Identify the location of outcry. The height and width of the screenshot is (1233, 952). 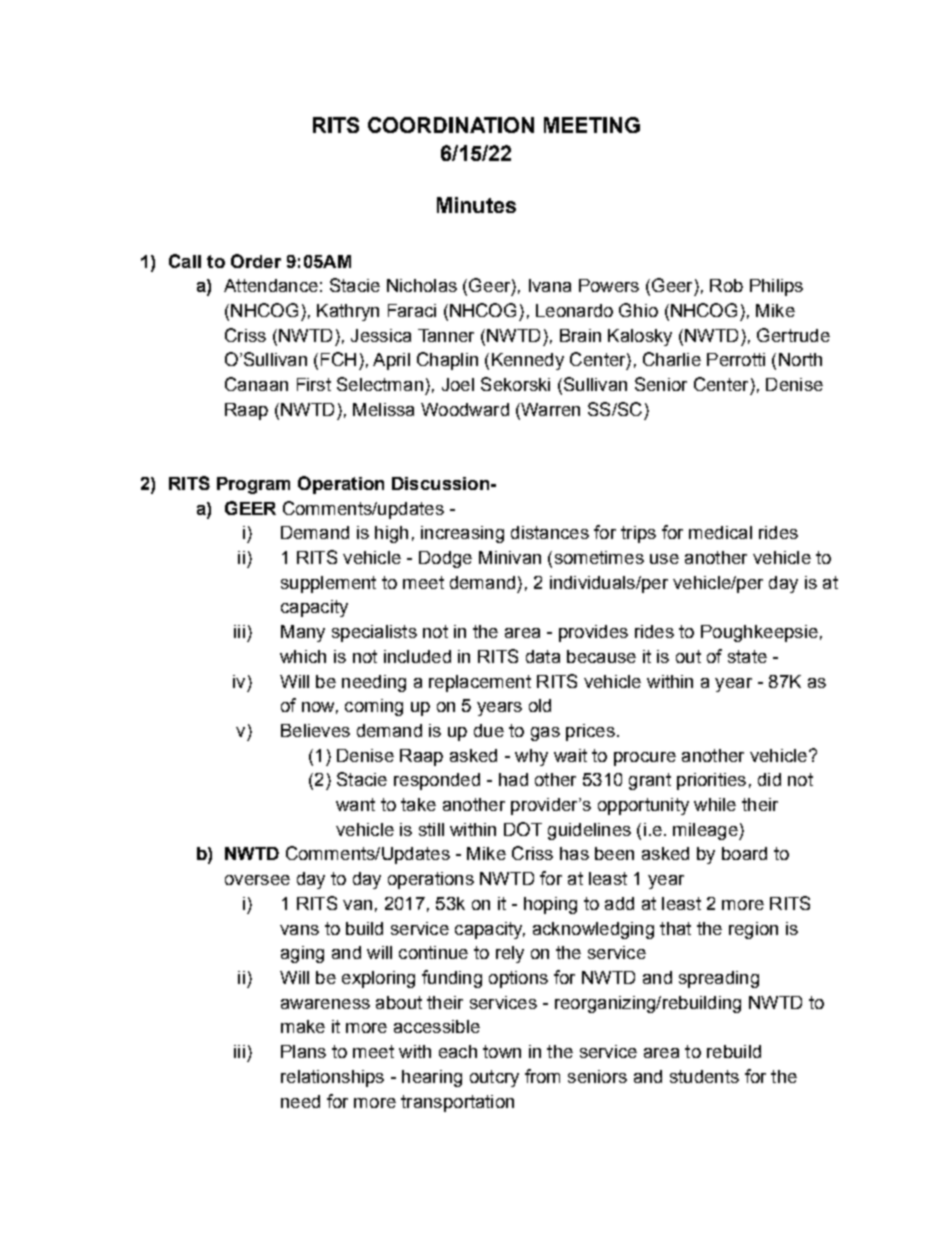
(494, 1078).
